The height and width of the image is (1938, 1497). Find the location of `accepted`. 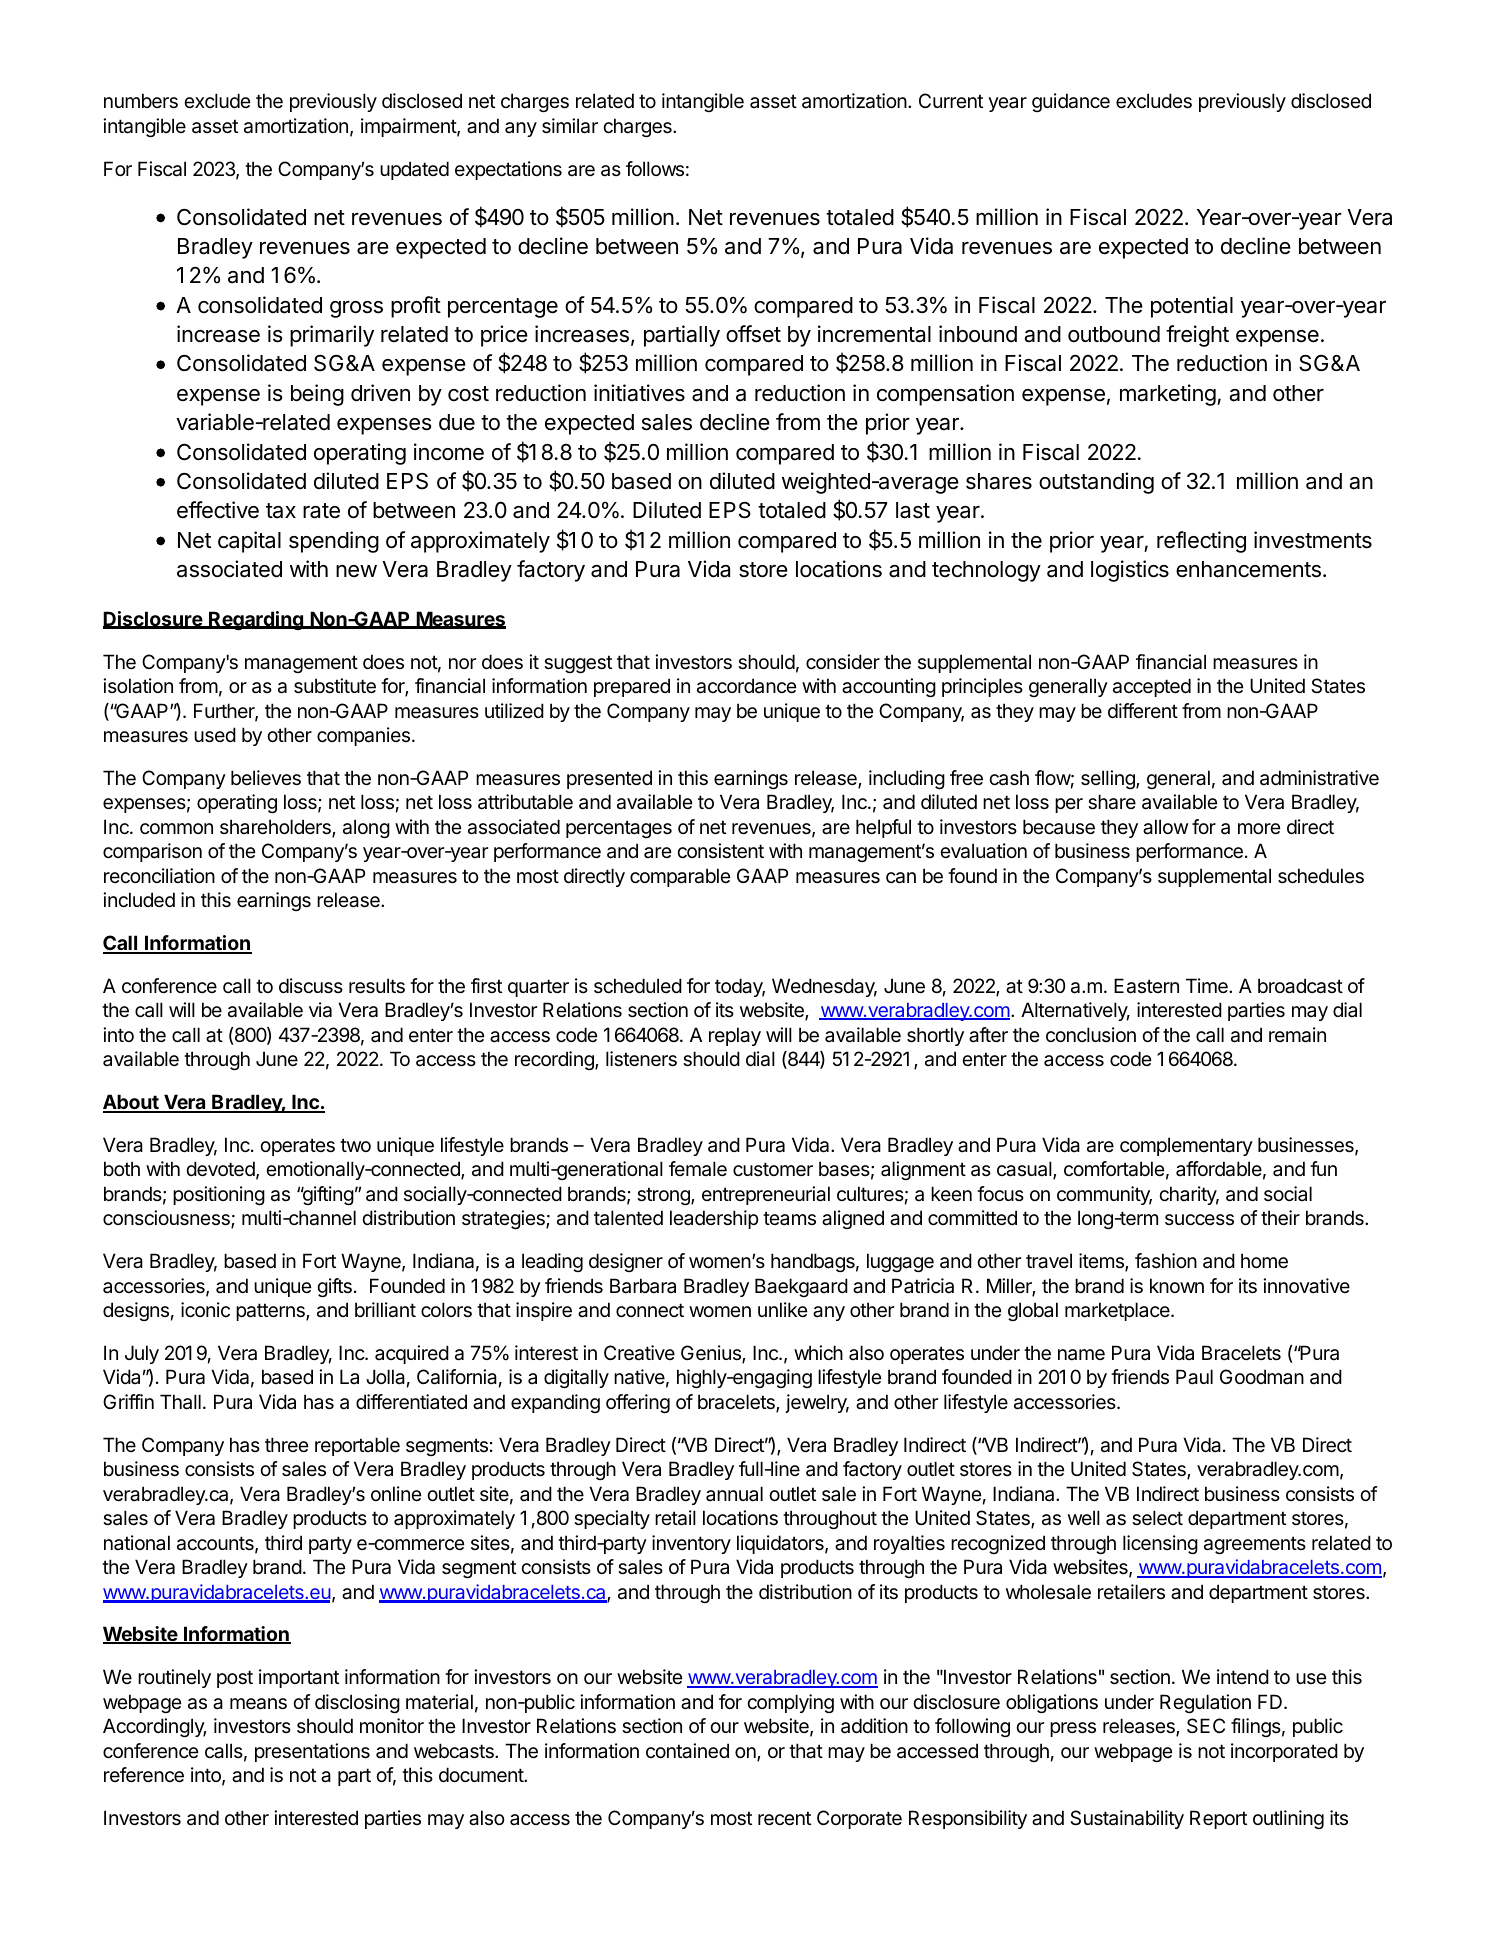

accepted is located at coordinates (1152, 687).
